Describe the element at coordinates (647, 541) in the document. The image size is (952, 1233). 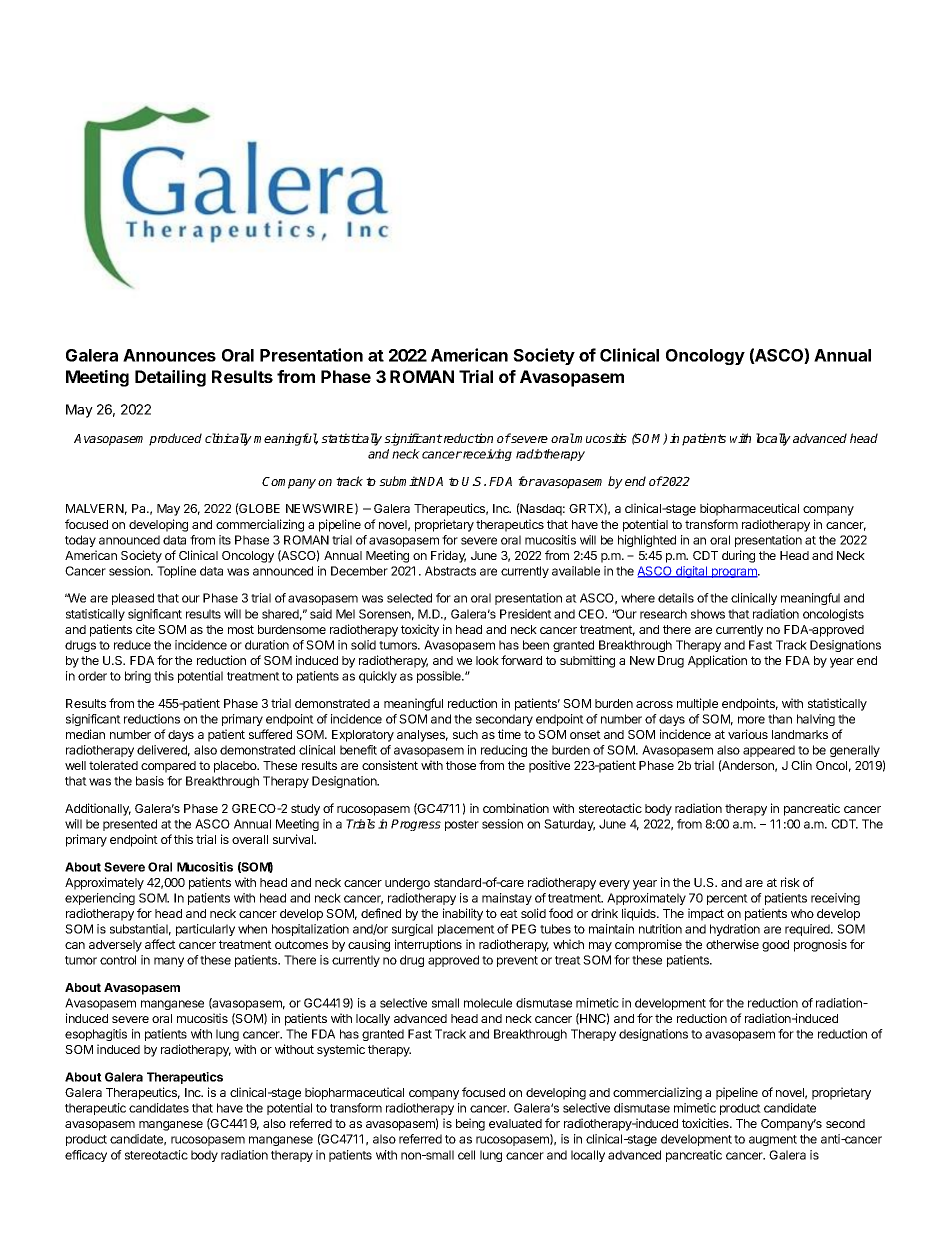
I see `highlighted` at that location.
